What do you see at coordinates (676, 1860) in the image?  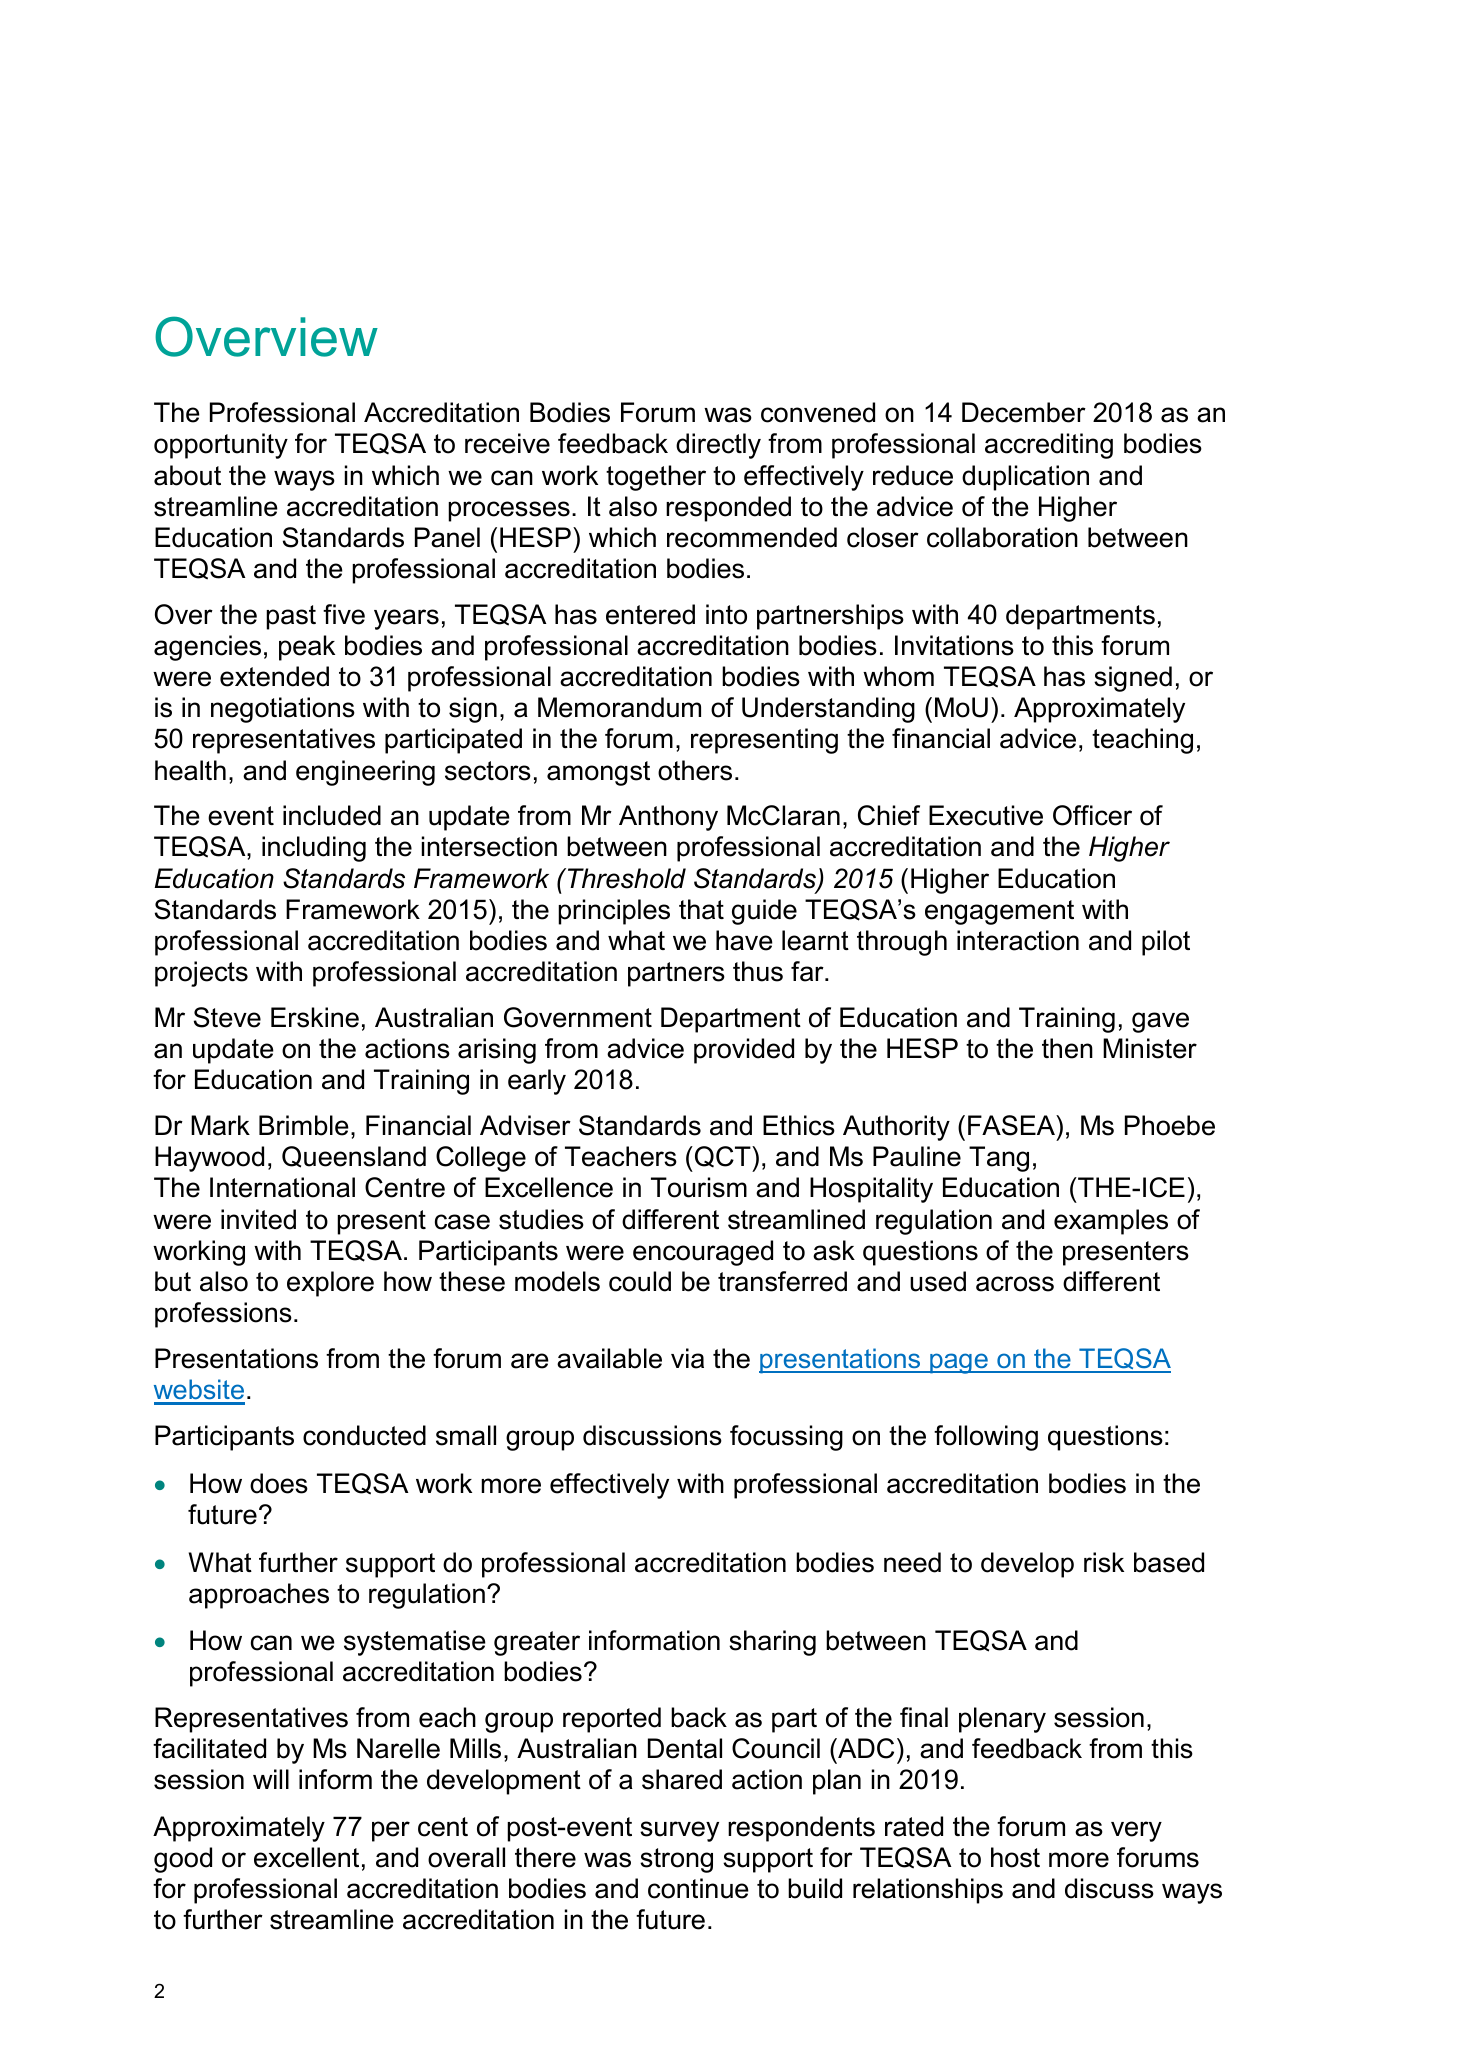 I see `strong` at bounding box center [676, 1860].
